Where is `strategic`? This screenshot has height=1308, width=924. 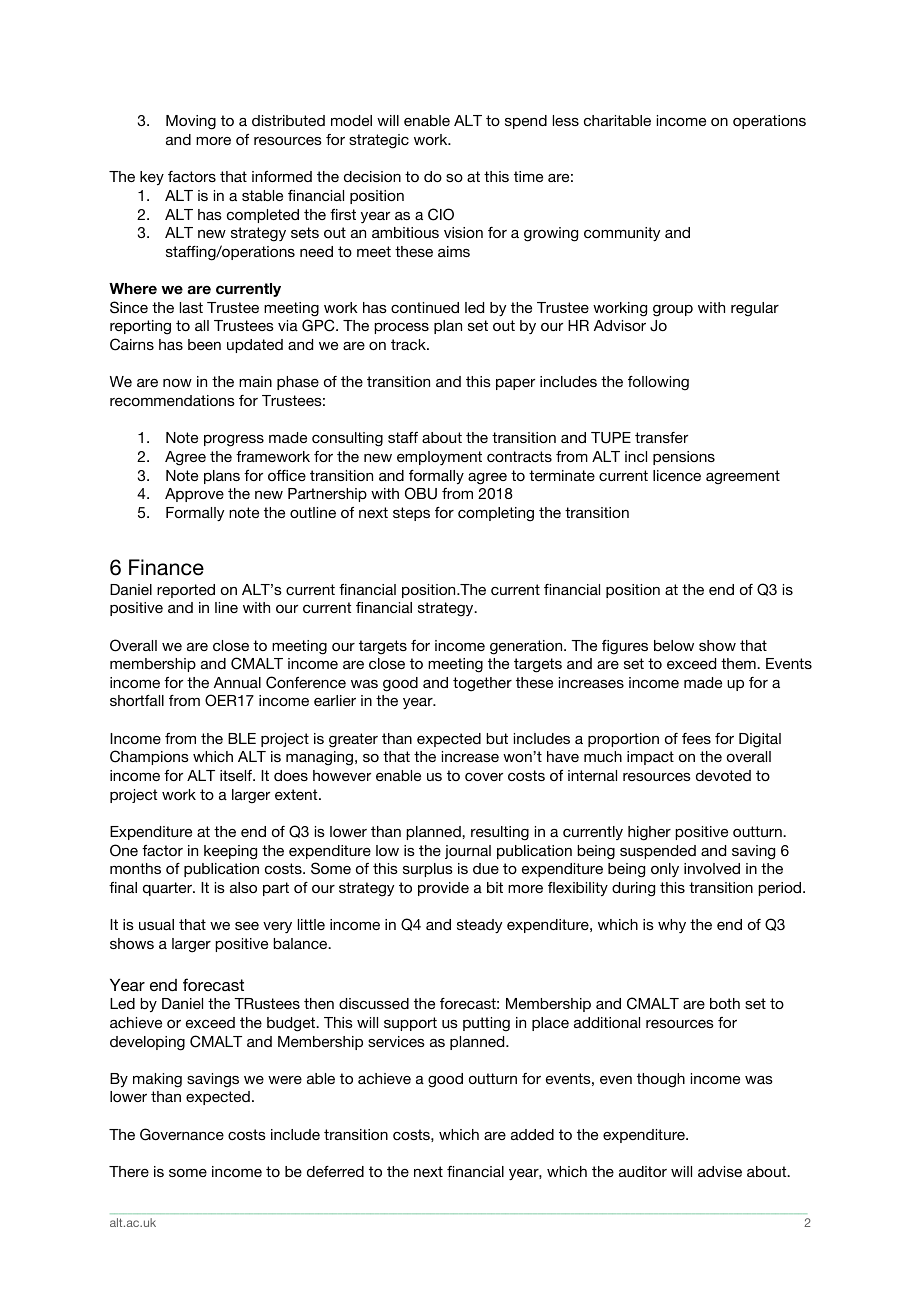 strategic is located at coordinates (379, 141).
